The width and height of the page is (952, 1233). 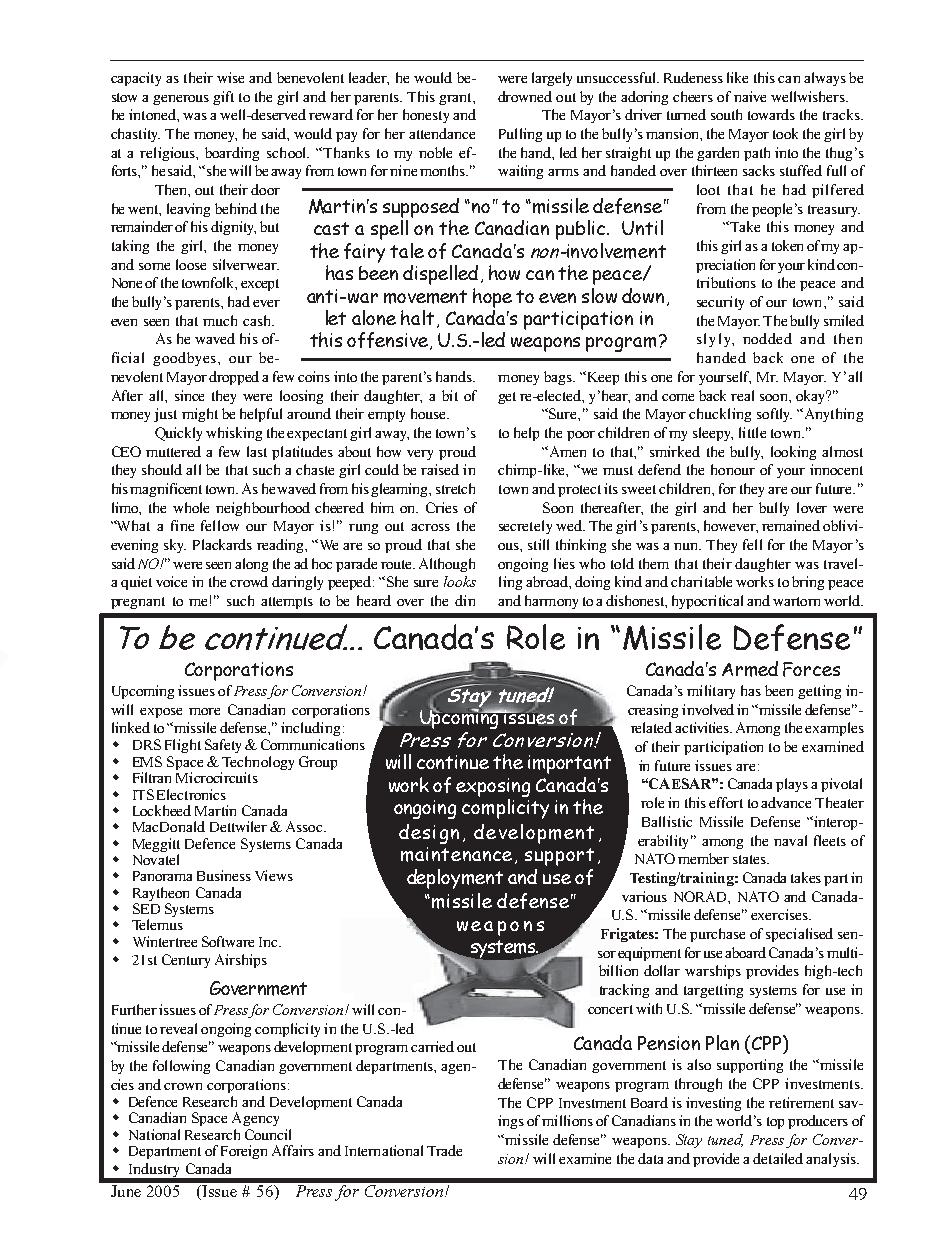 I want to click on exposing, so click(x=493, y=787).
